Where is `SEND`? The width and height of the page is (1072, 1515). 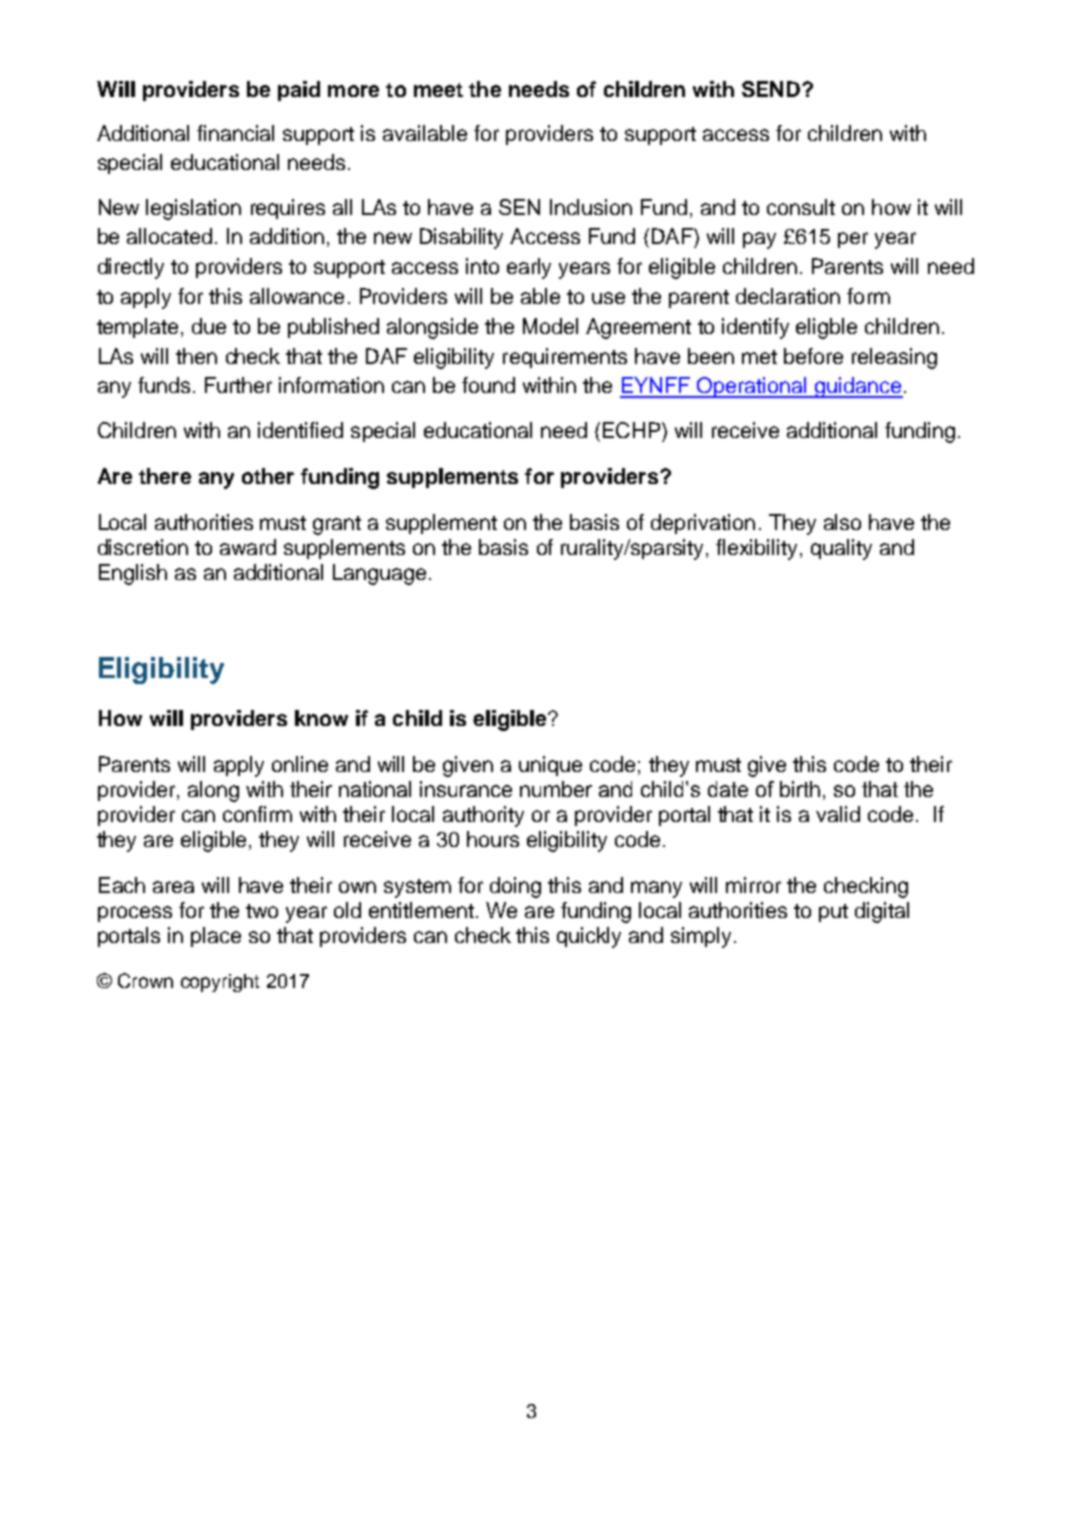 SEND is located at coordinates (772, 89).
